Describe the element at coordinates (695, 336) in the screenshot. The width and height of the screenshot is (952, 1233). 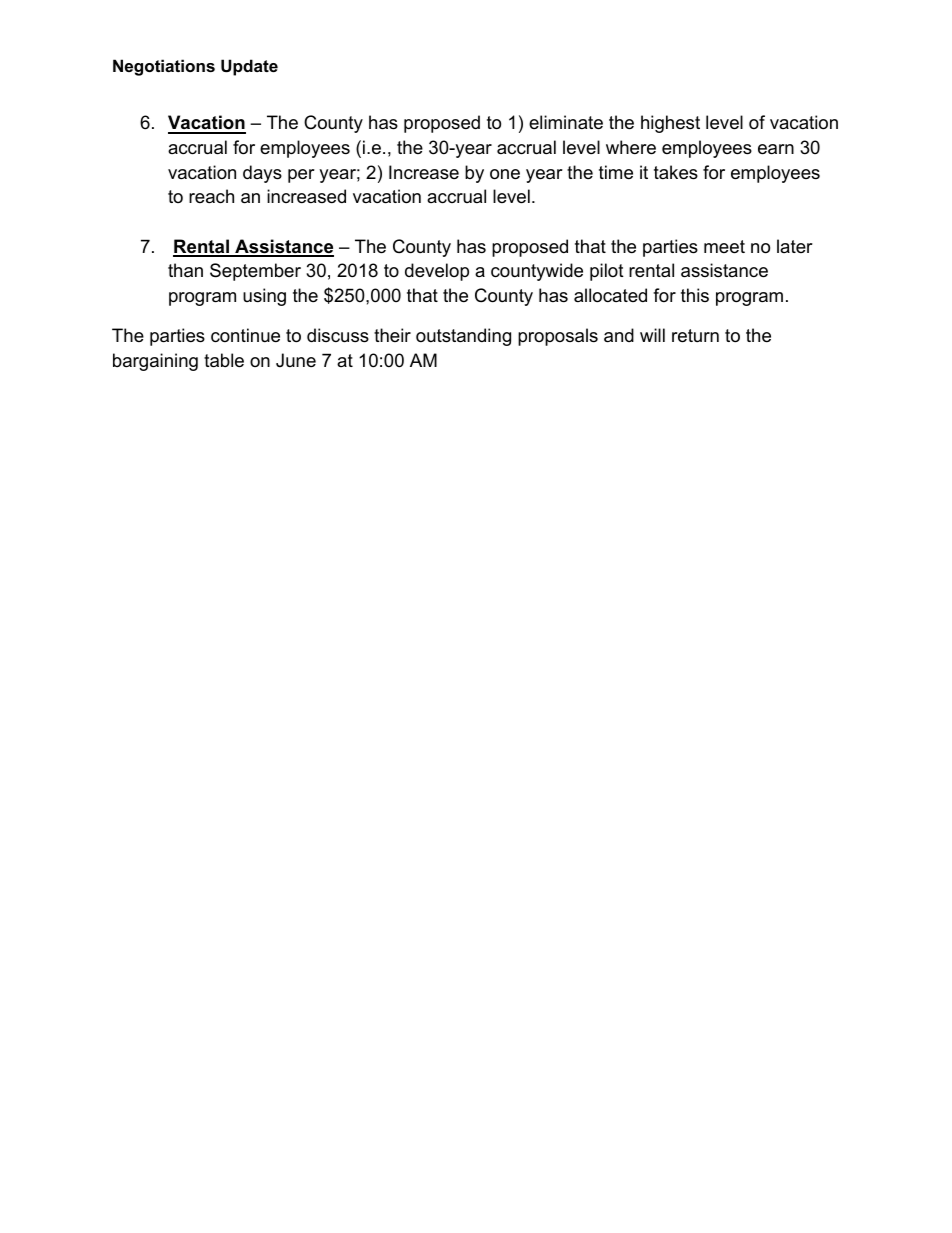
I see `return` at that location.
